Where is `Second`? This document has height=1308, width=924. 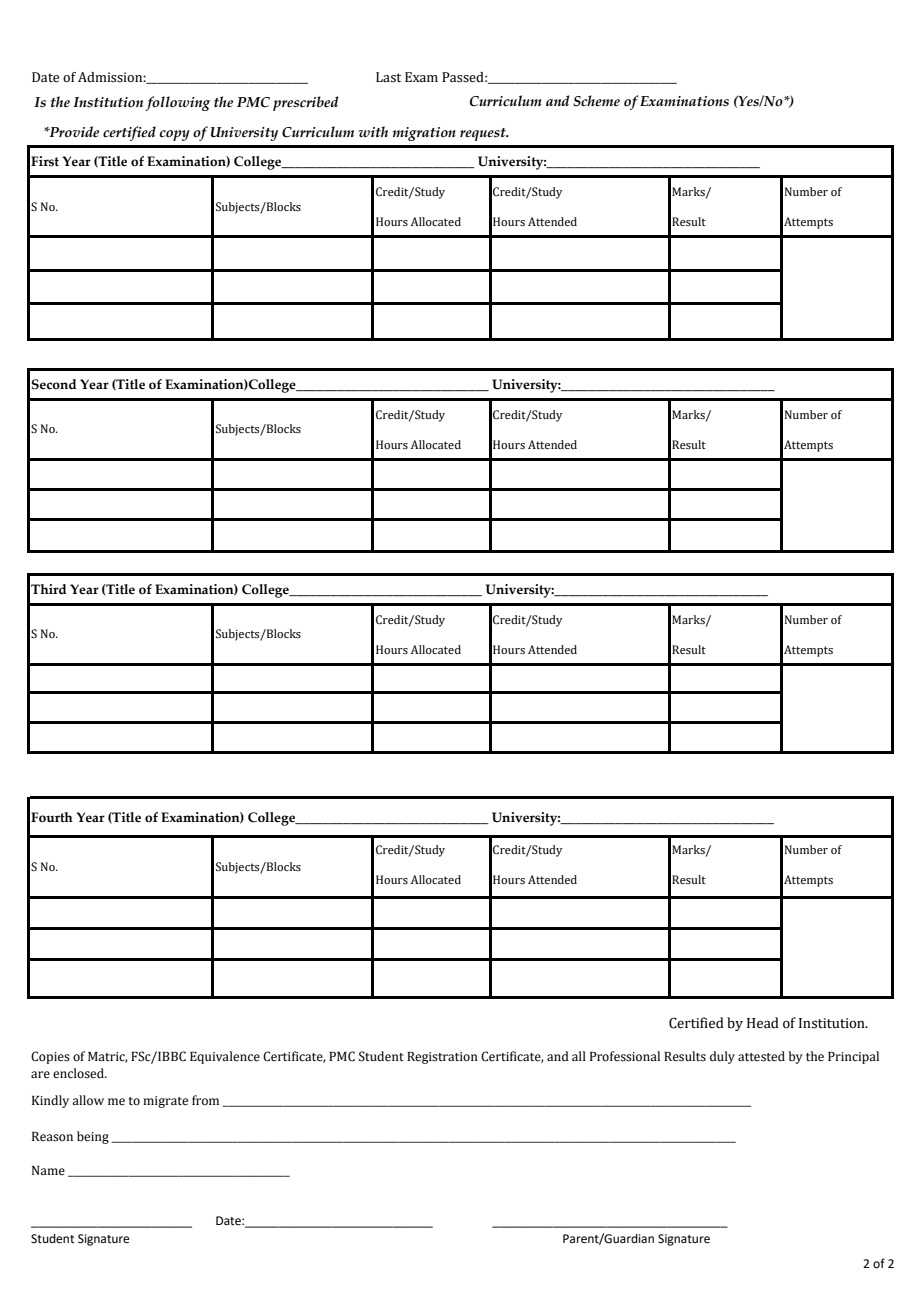
Second is located at coordinates (54, 384).
